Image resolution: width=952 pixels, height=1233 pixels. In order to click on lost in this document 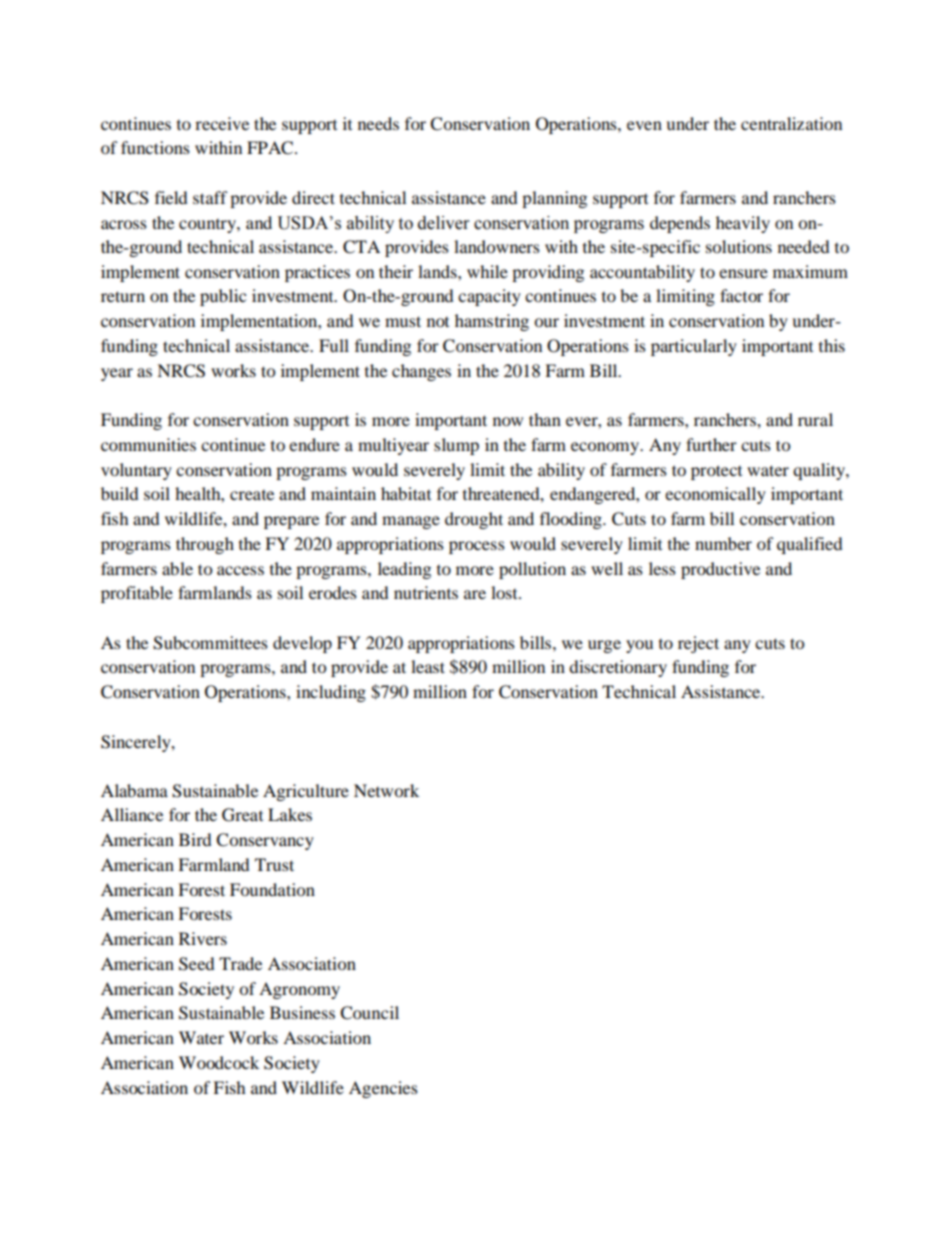, I will do `click(505, 592)`.
